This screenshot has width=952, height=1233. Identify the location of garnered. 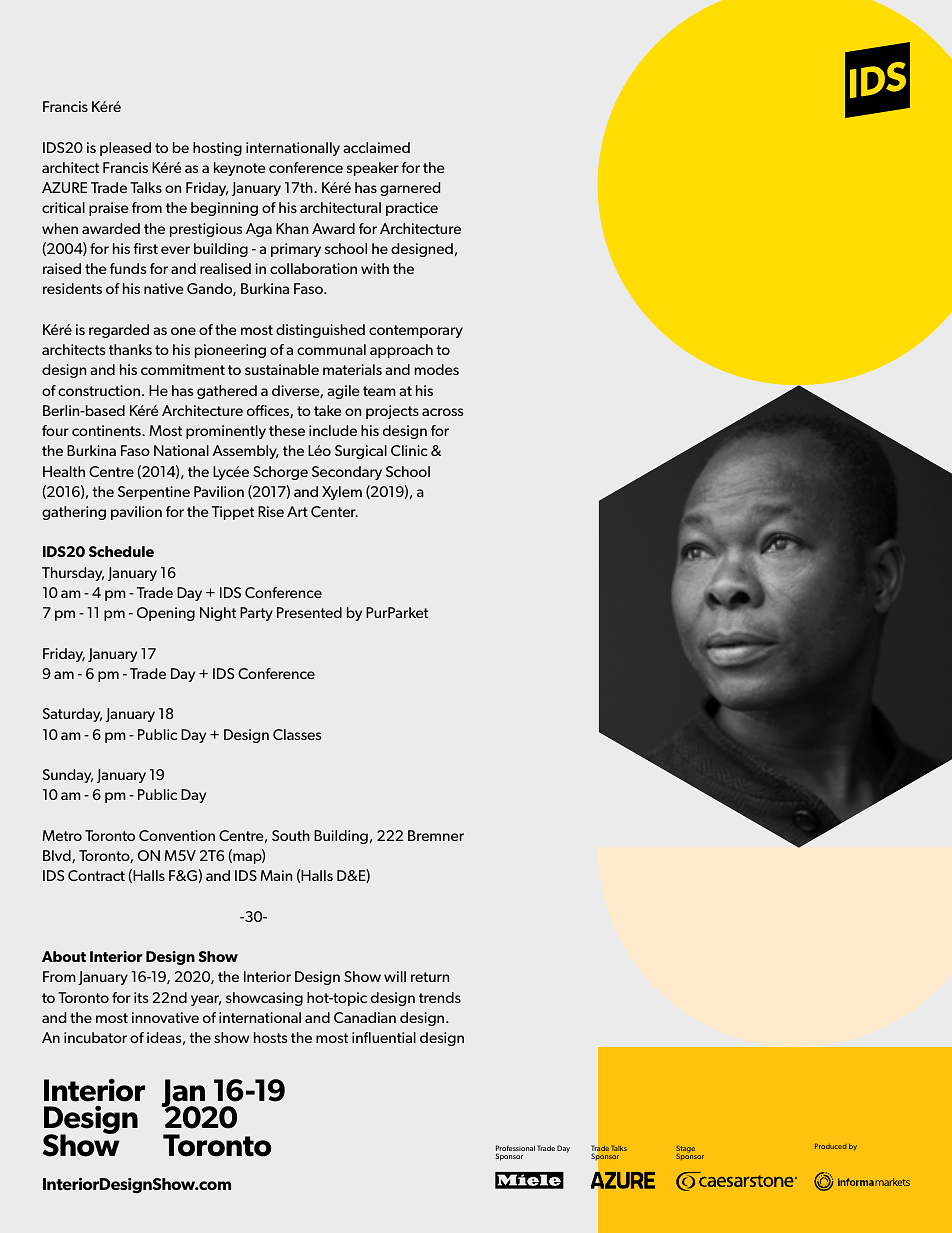
(410, 189).
